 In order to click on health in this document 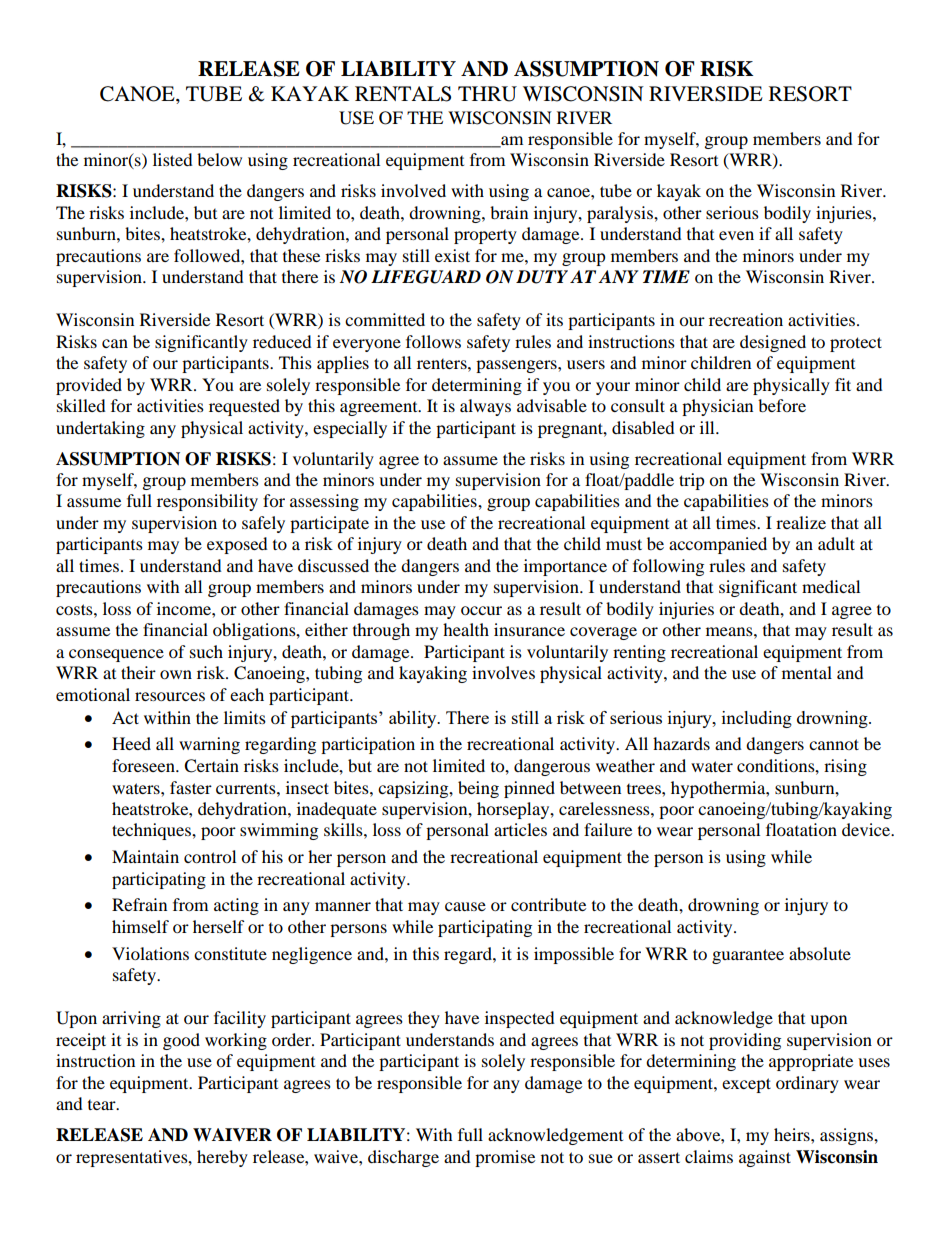, I will do `click(466, 629)`.
